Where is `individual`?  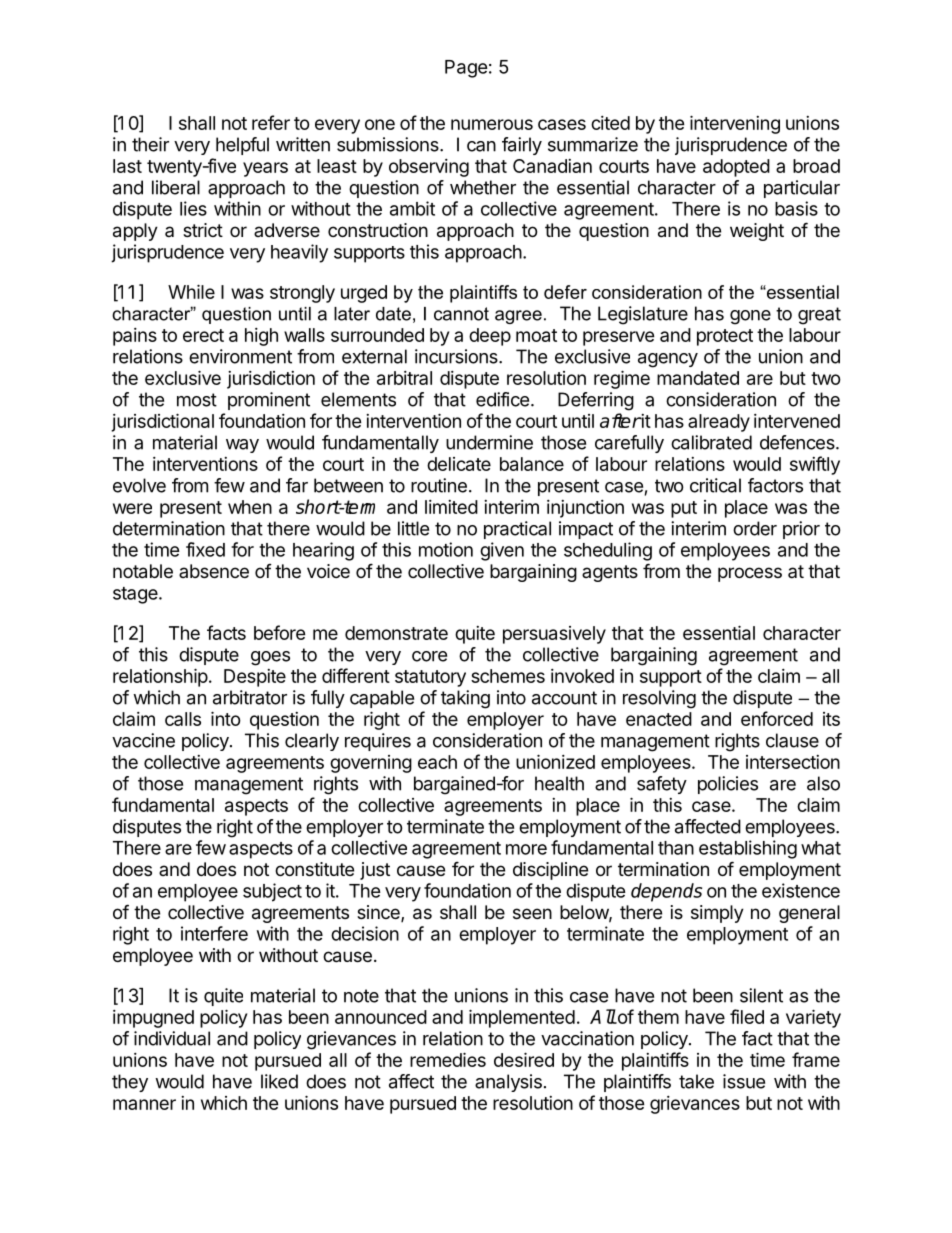
individual is located at coordinates (172, 1038).
